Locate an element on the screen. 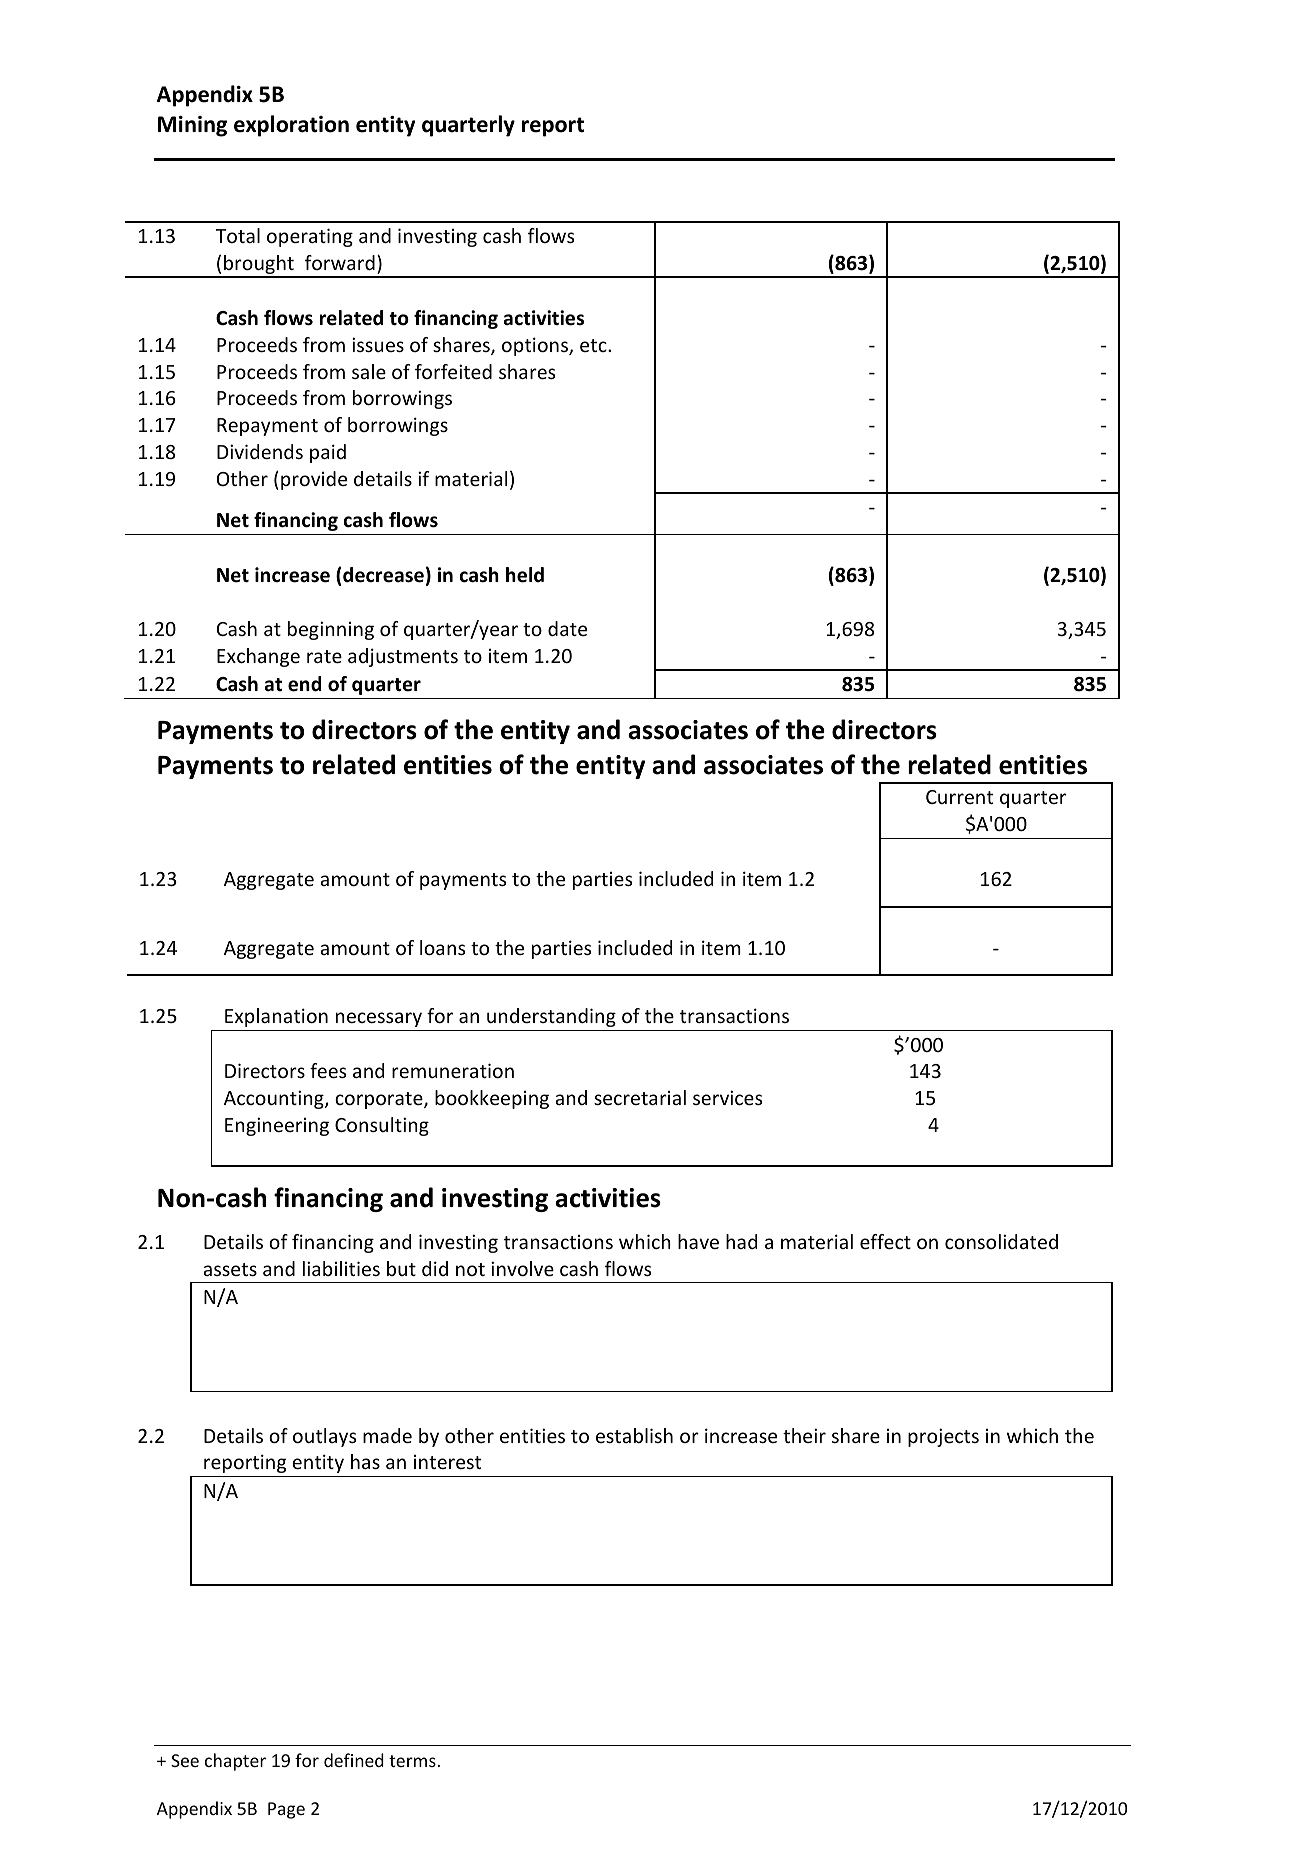 The height and width of the screenshot is (1861, 1315). understanding is located at coordinates (551, 1017).
